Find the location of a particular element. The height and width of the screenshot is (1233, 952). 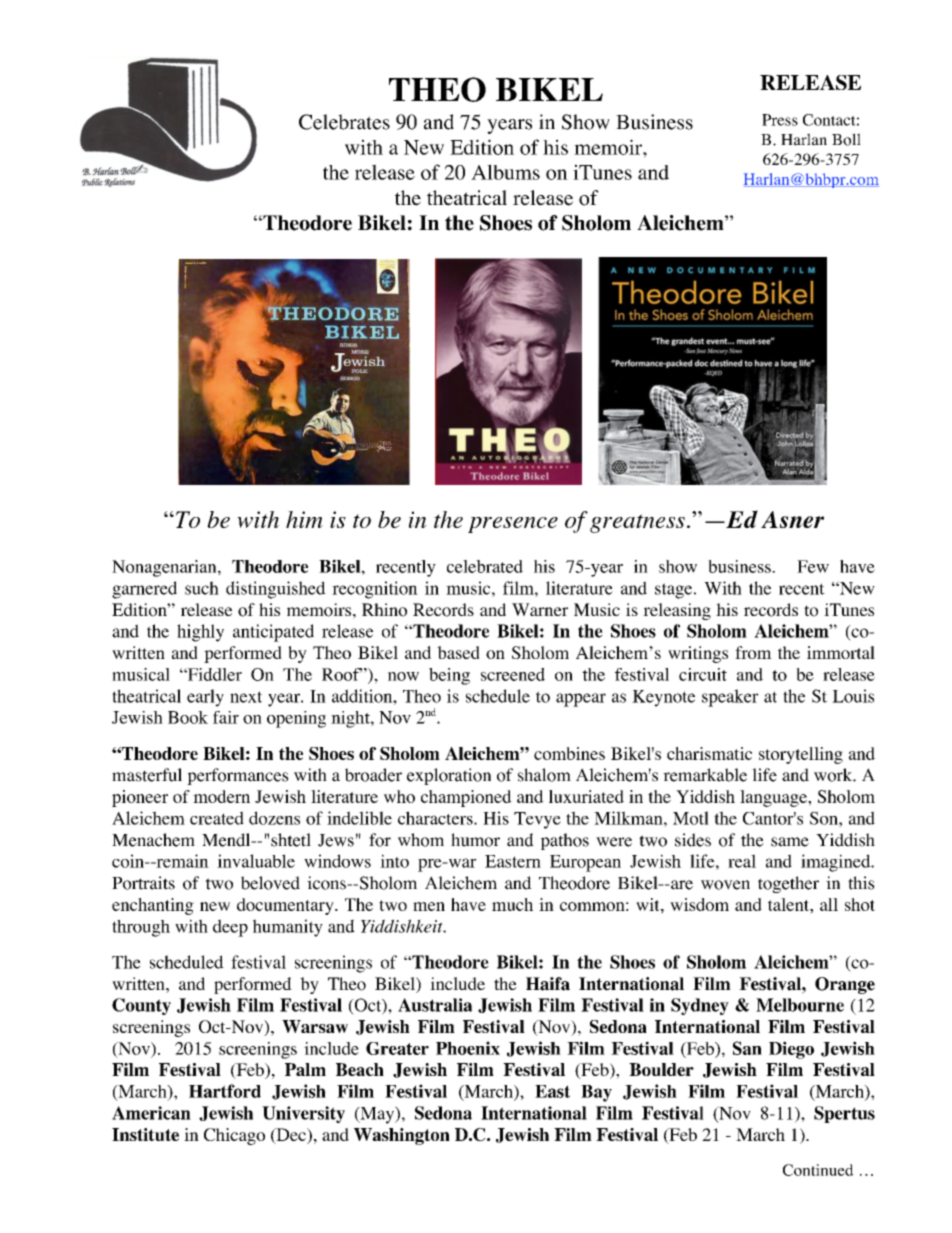

Press is located at coordinates (780, 120).
